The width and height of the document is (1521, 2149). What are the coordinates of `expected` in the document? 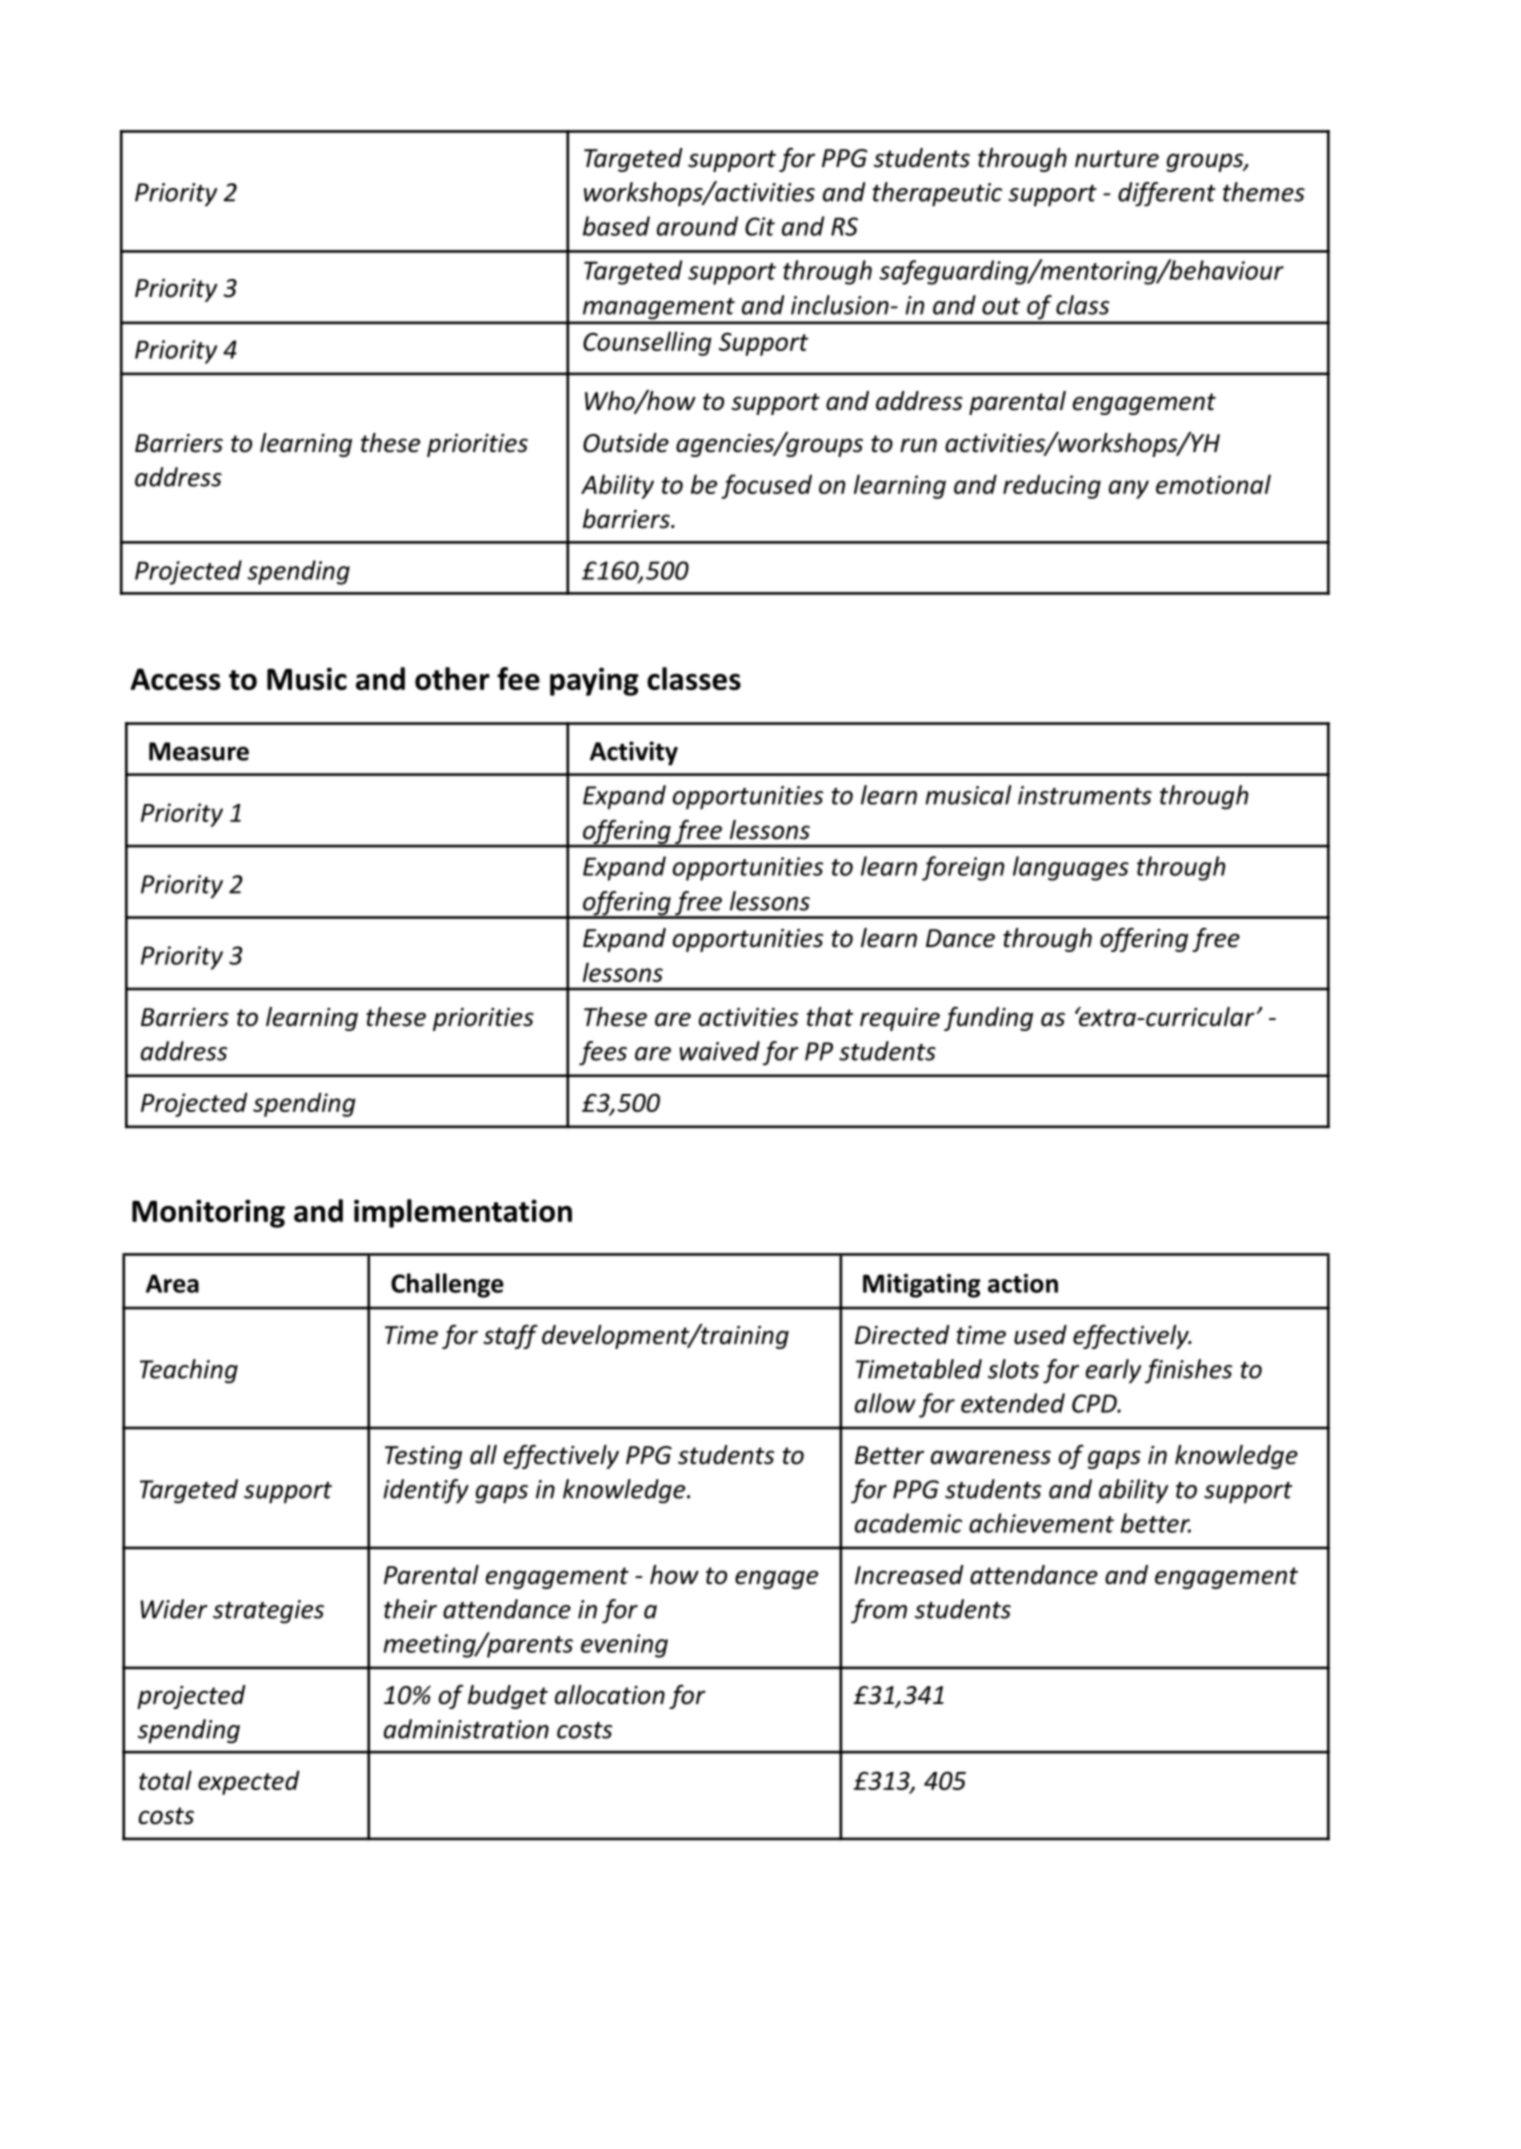 It's located at (249, 1782).
